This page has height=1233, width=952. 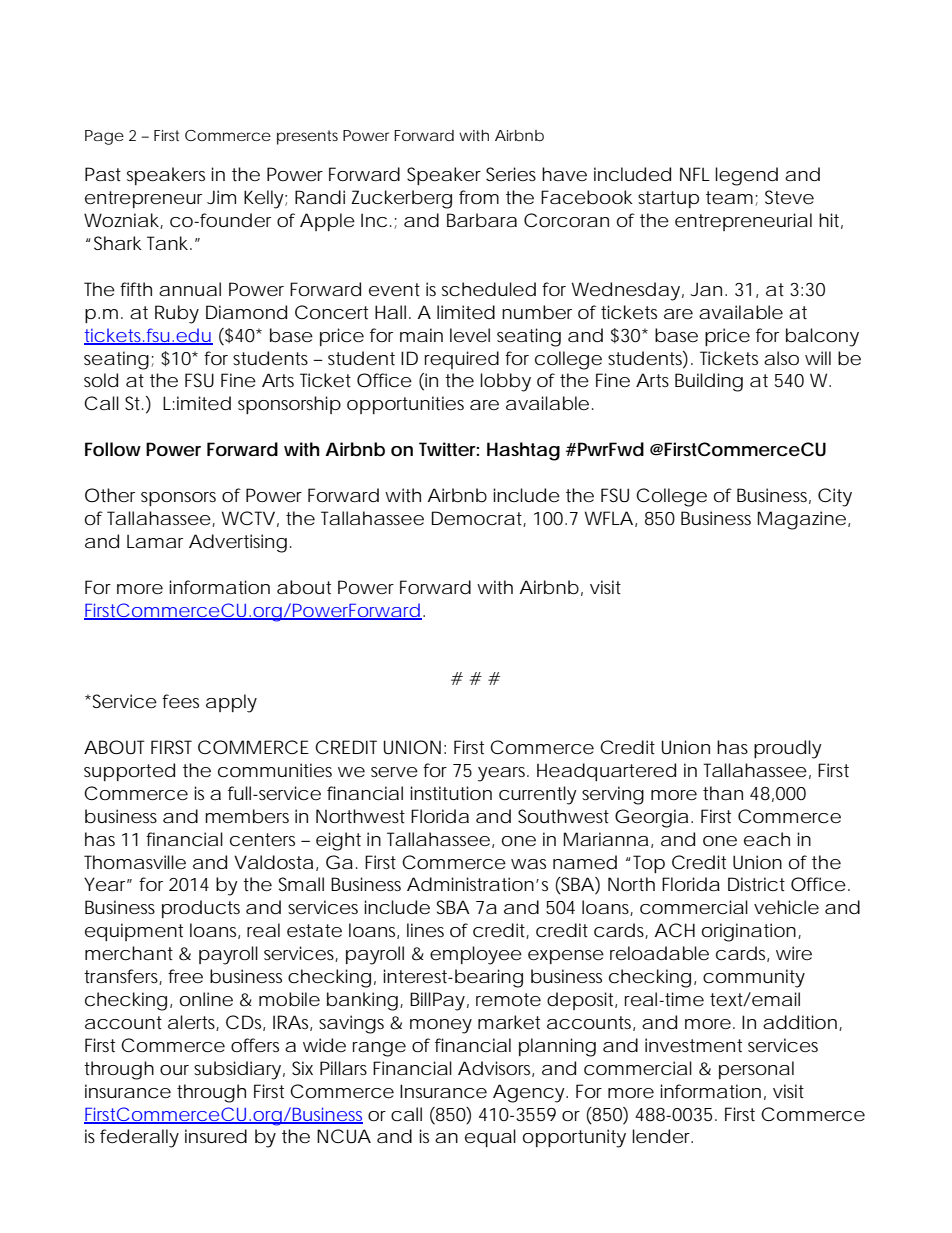 What do you see at coordinates (746, 176) in the page?
I see `legend` at bounding box center [746, 176].
